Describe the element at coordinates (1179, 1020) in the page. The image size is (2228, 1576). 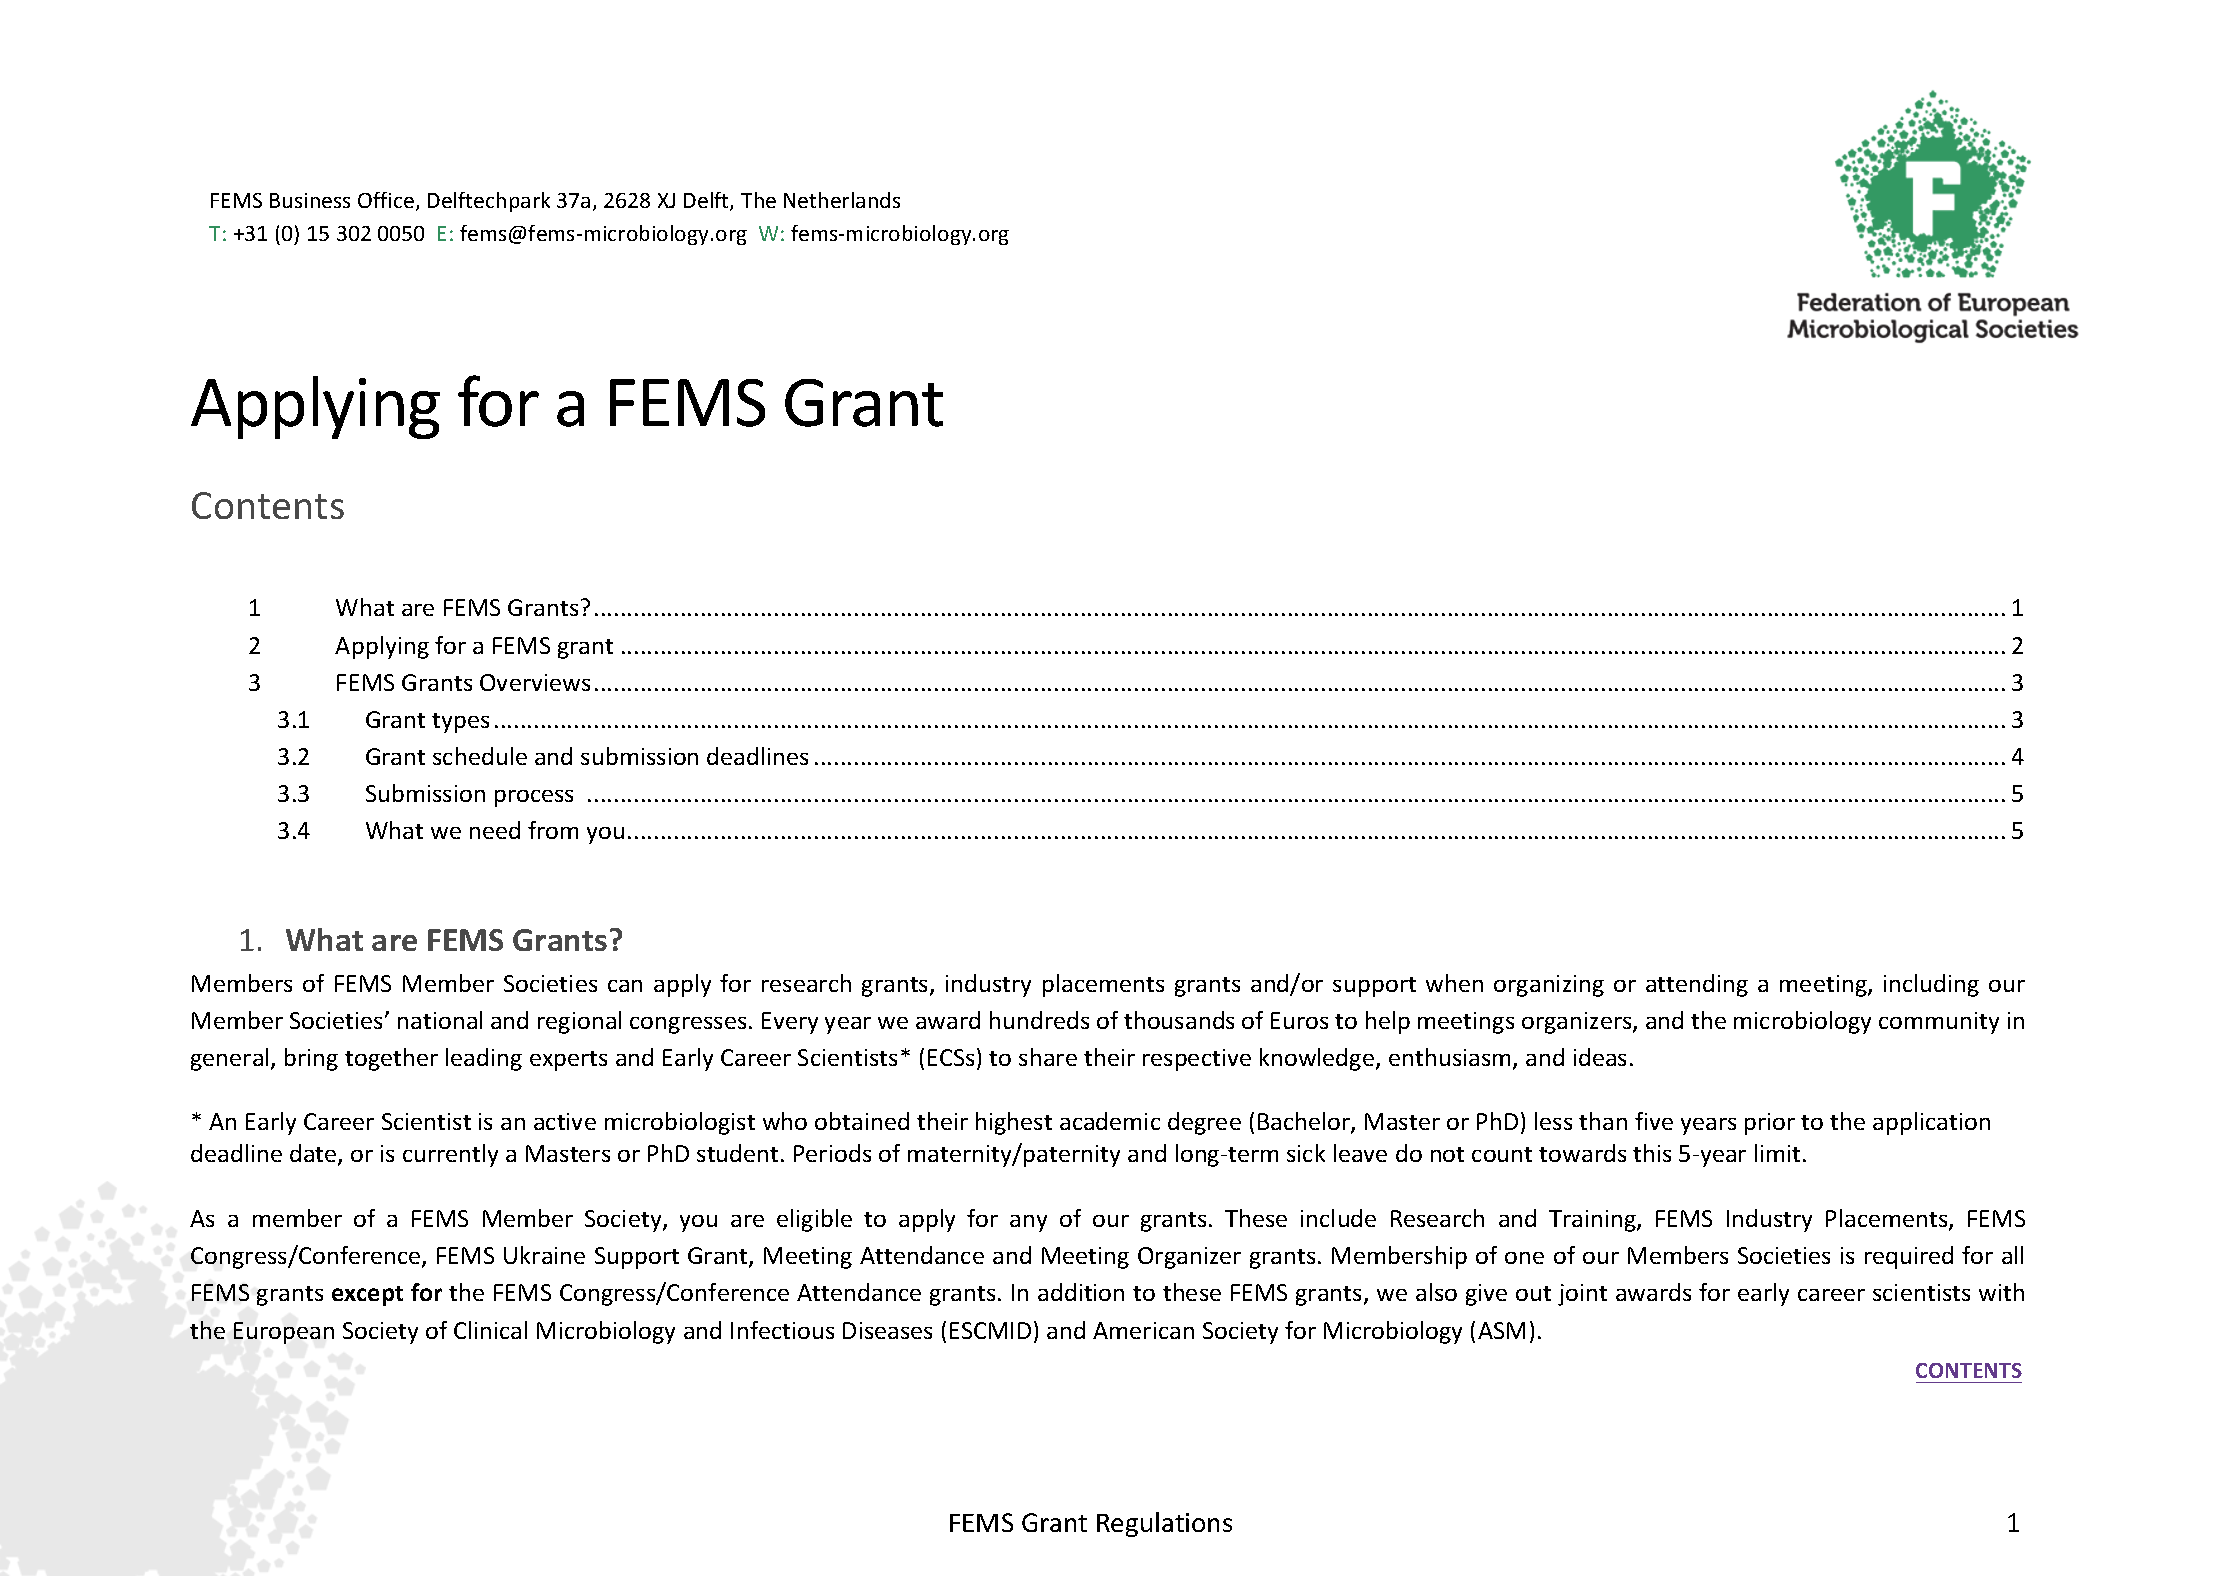
I see `thousands` at that location.
